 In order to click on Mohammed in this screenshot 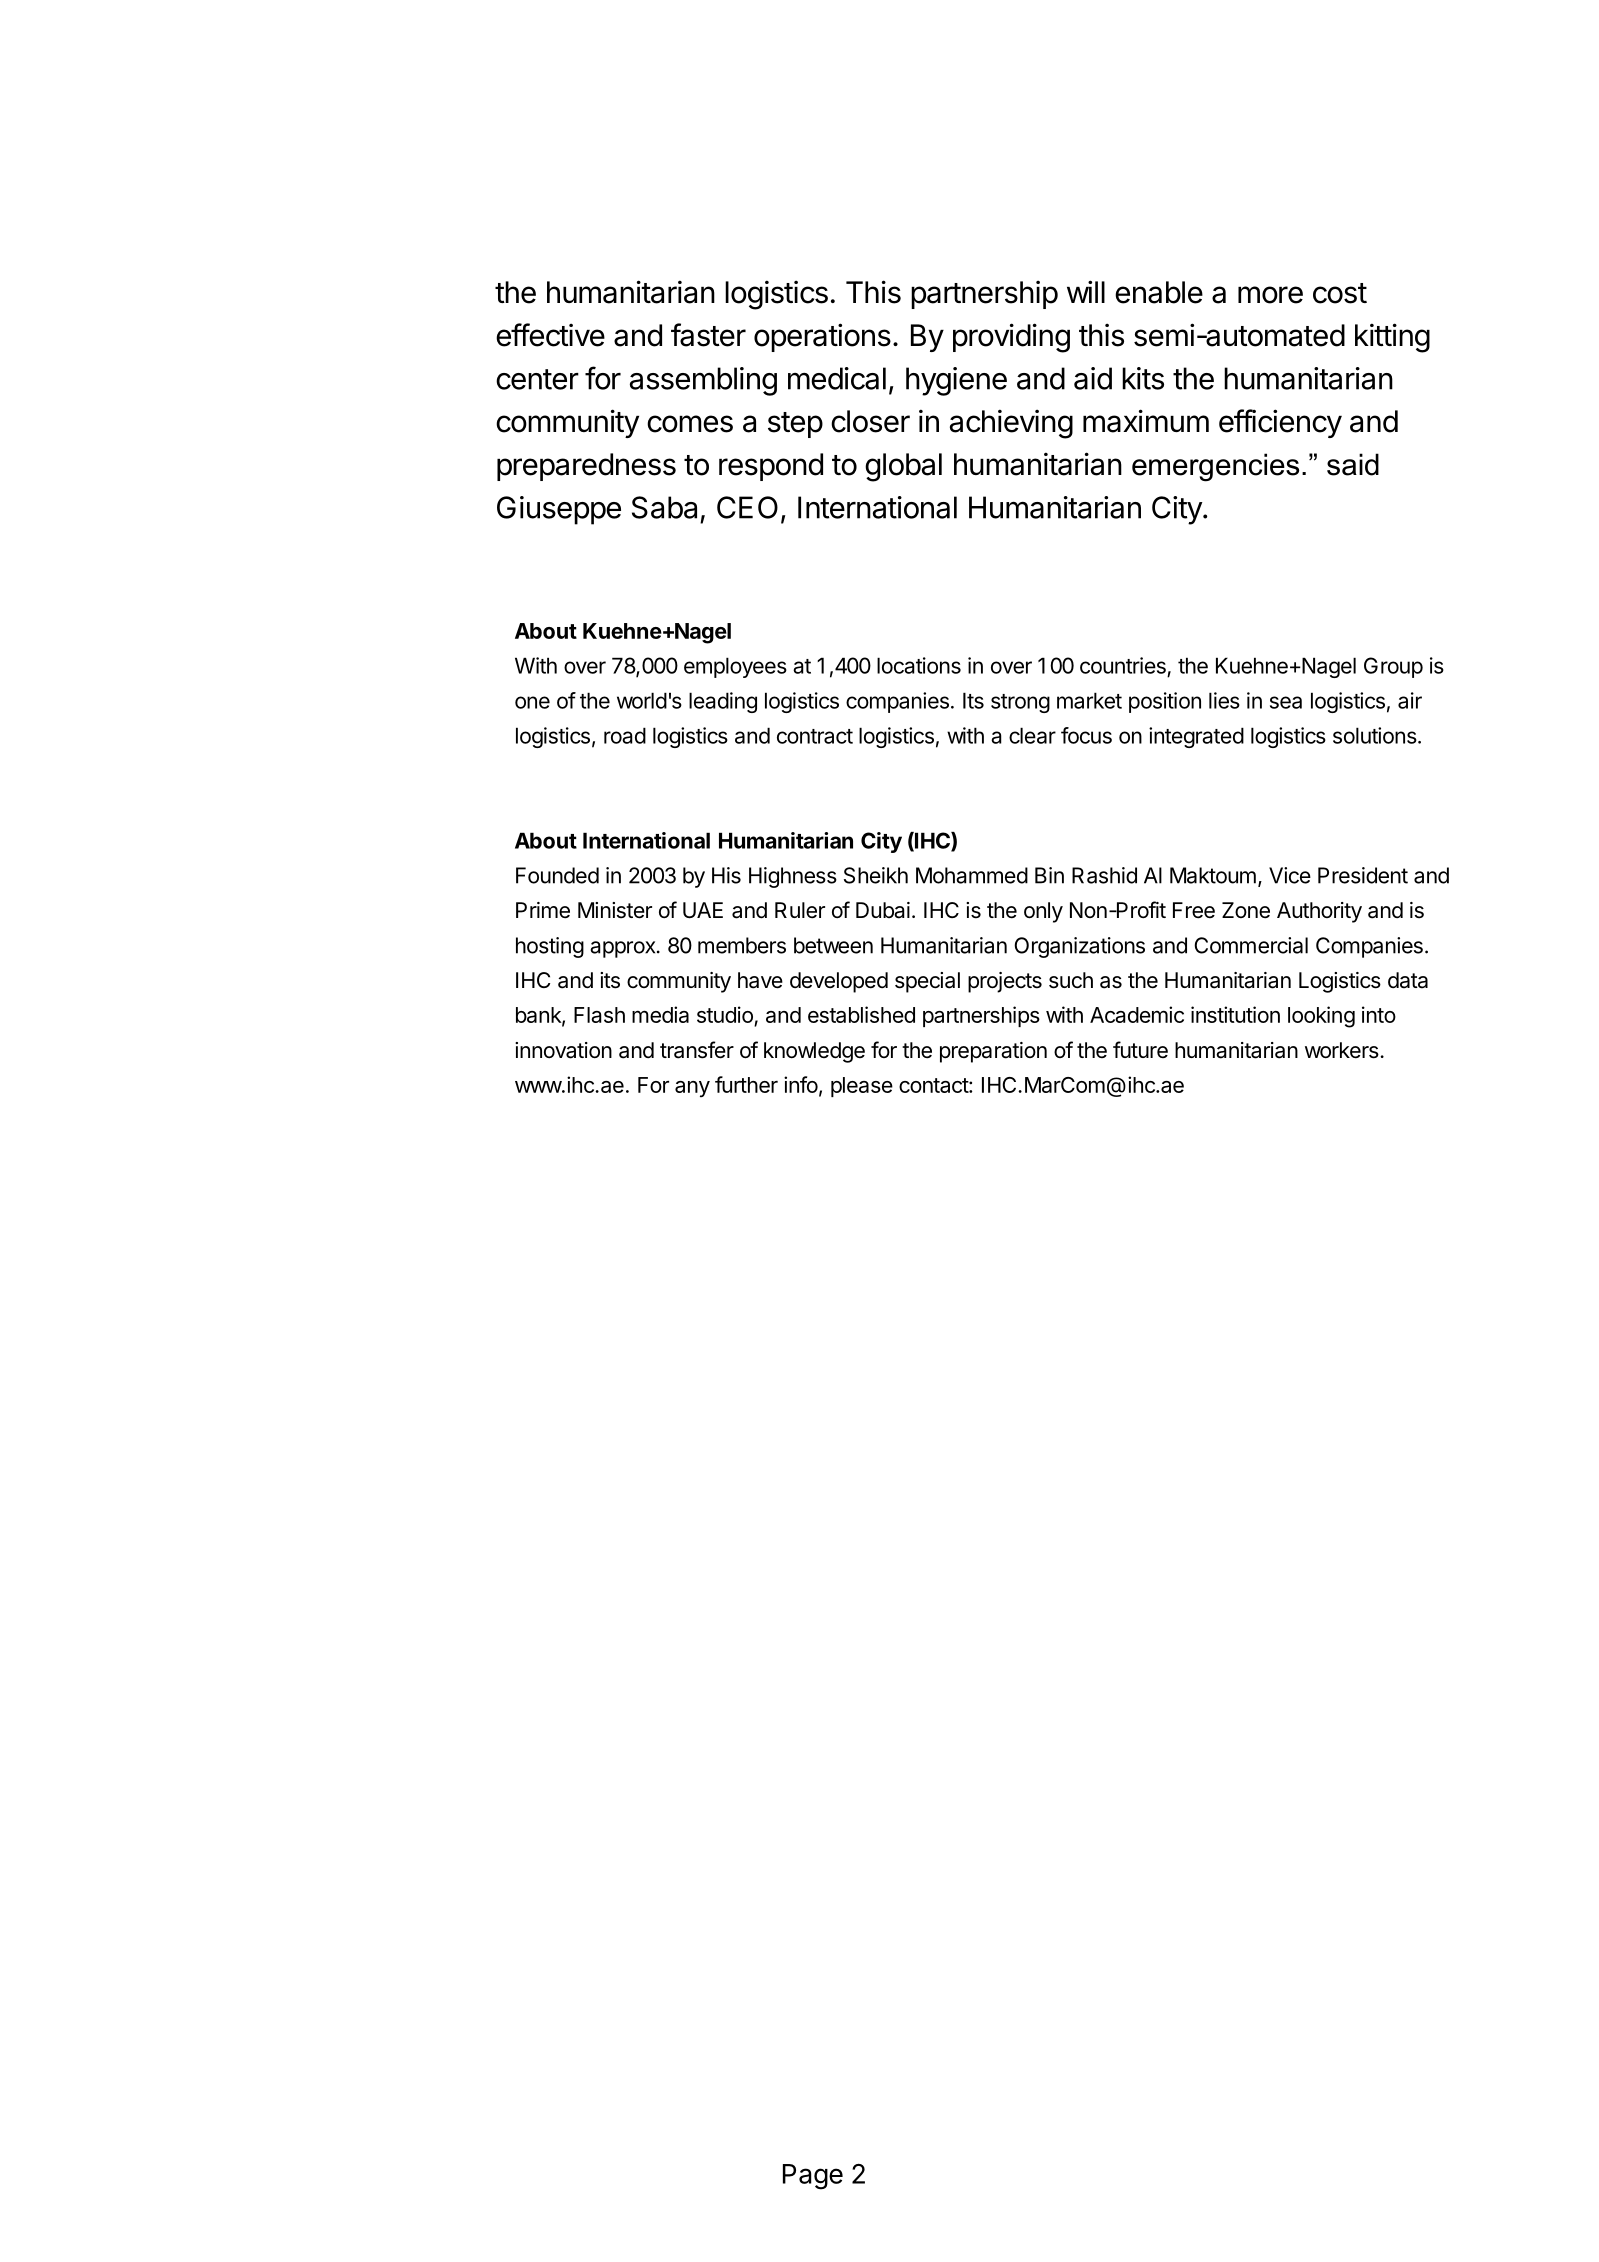, I will do `click(972, 875)`.
